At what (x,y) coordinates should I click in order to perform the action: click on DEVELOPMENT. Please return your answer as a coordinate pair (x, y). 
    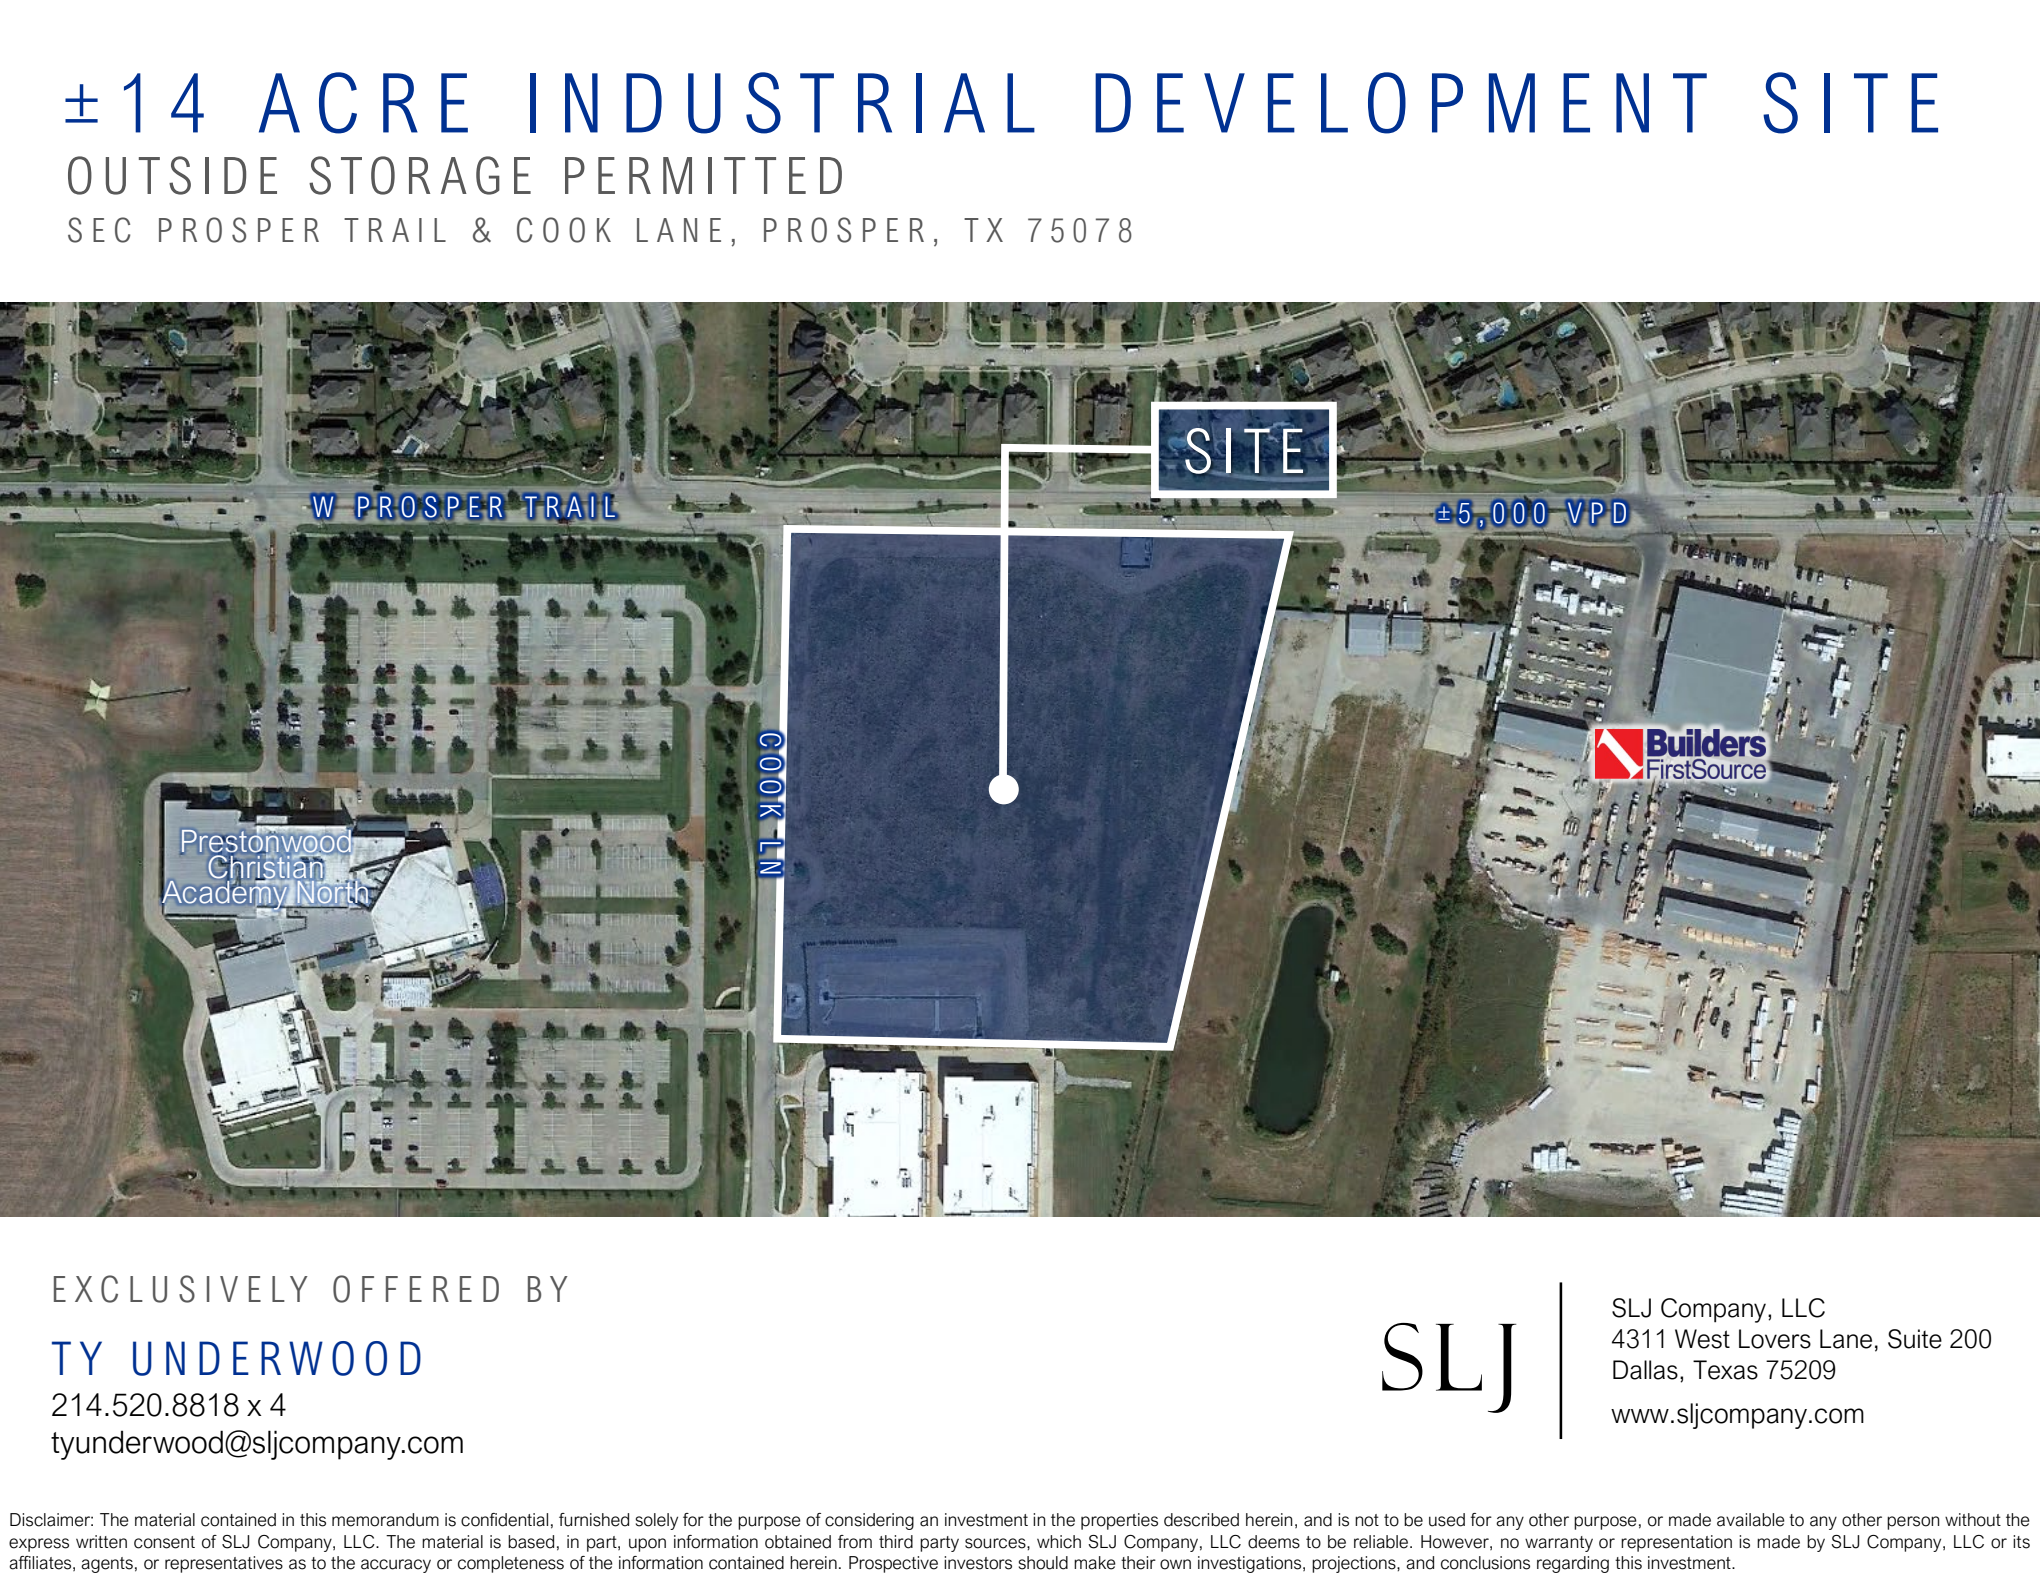
    Looking at the image, I should click on (1401, 103).
